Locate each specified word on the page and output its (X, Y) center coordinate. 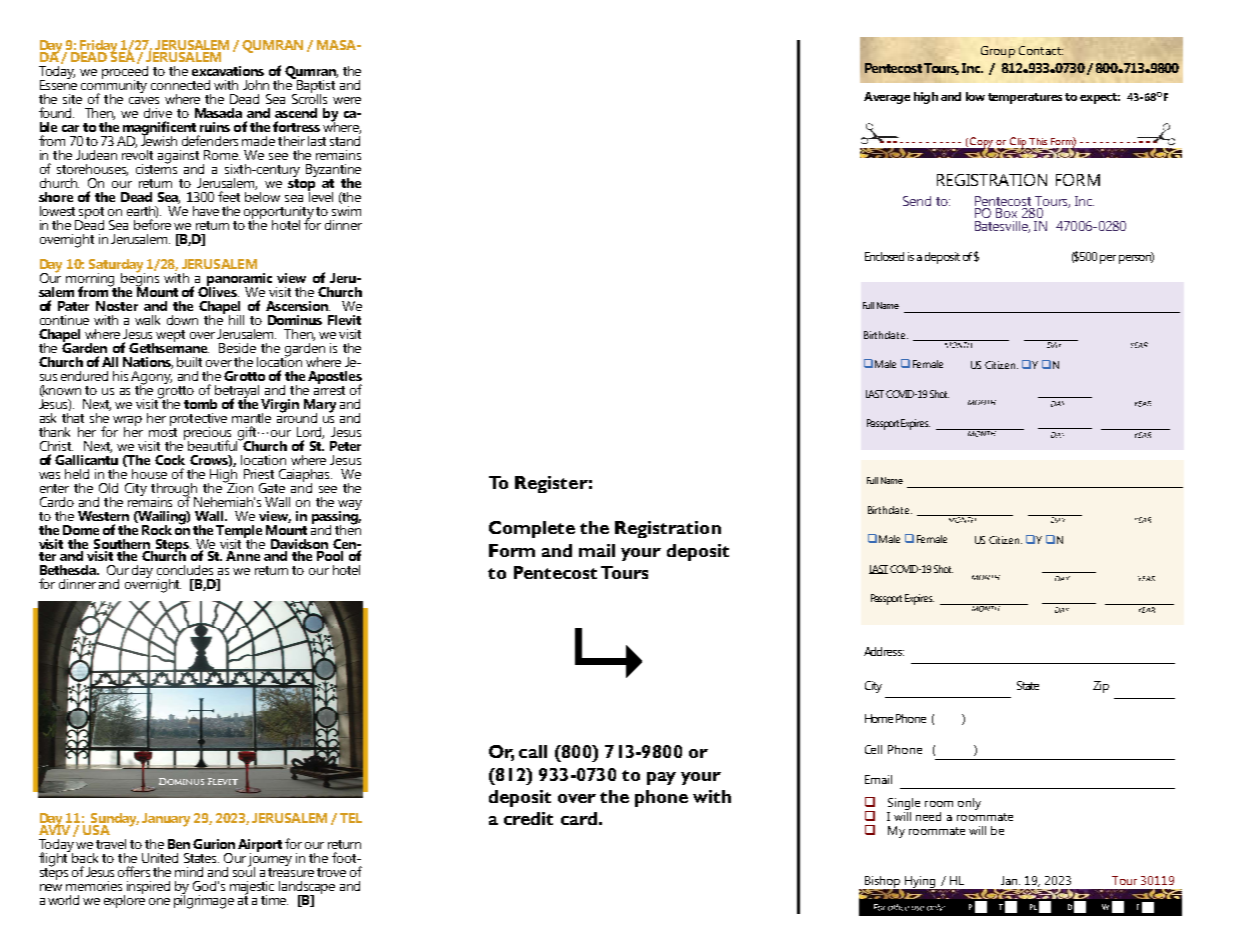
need (928, 816)
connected (180, 85)
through (174, 491)
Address (884, 651)
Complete (532, 529)
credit (528, 818)
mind (189, 872)
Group (998, 52)
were (347, 100)
